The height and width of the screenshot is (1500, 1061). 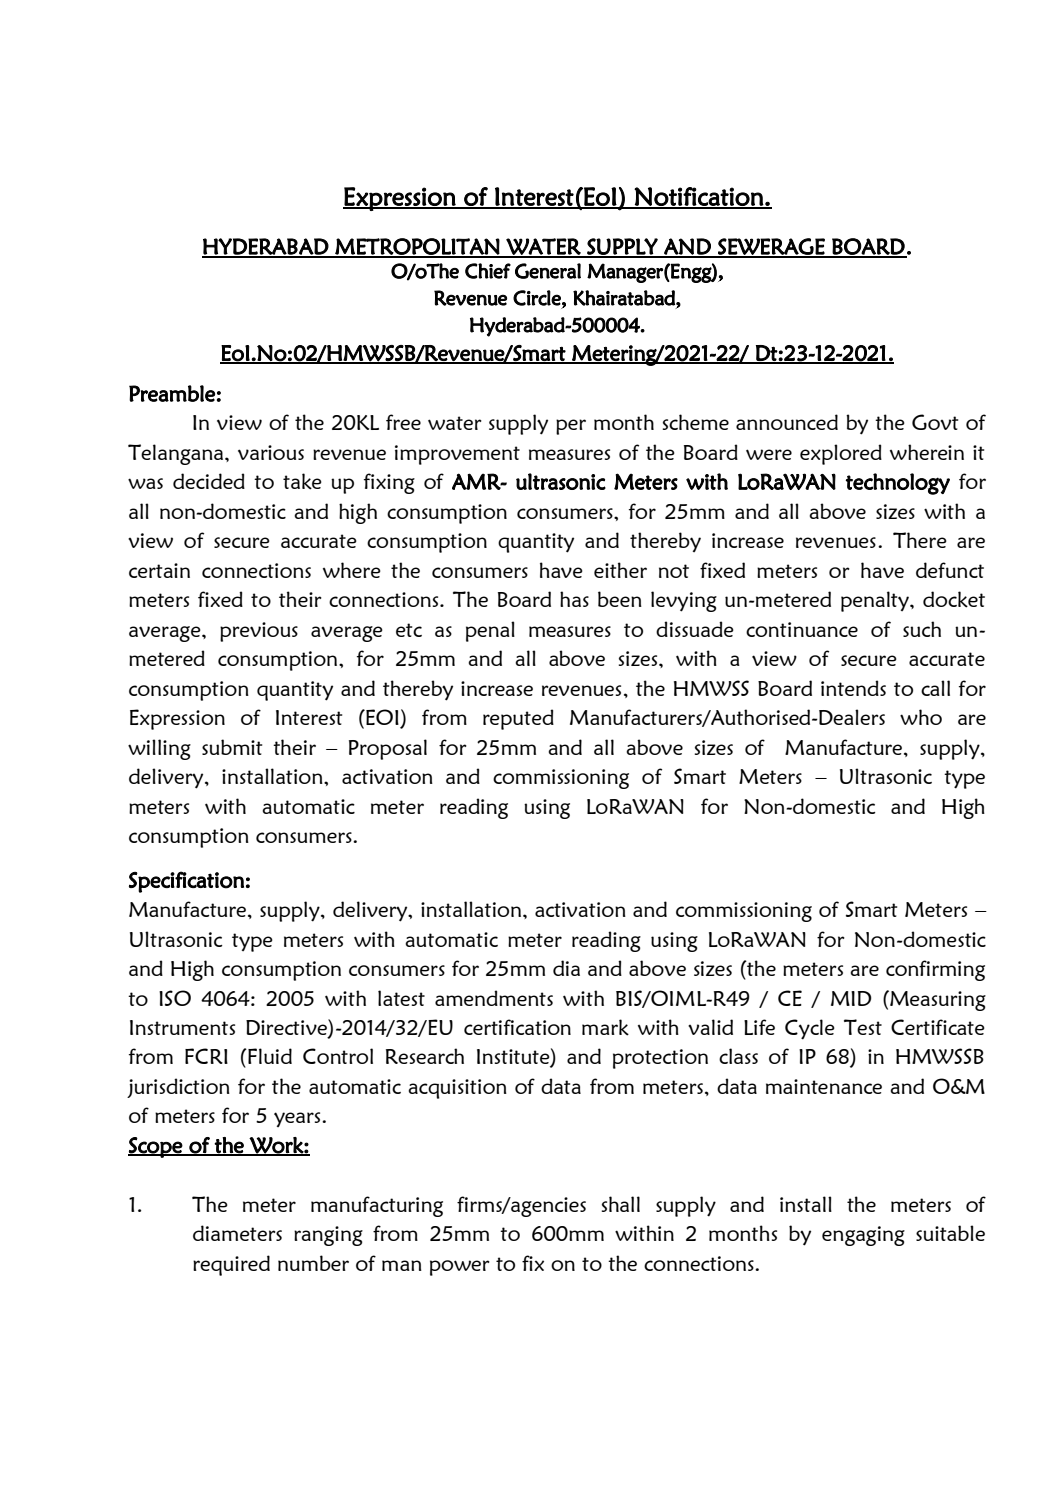 What do you see at coordinates (621, 1204) in the screenshot?
I see `shall` at bounding box center [621, 1204].
